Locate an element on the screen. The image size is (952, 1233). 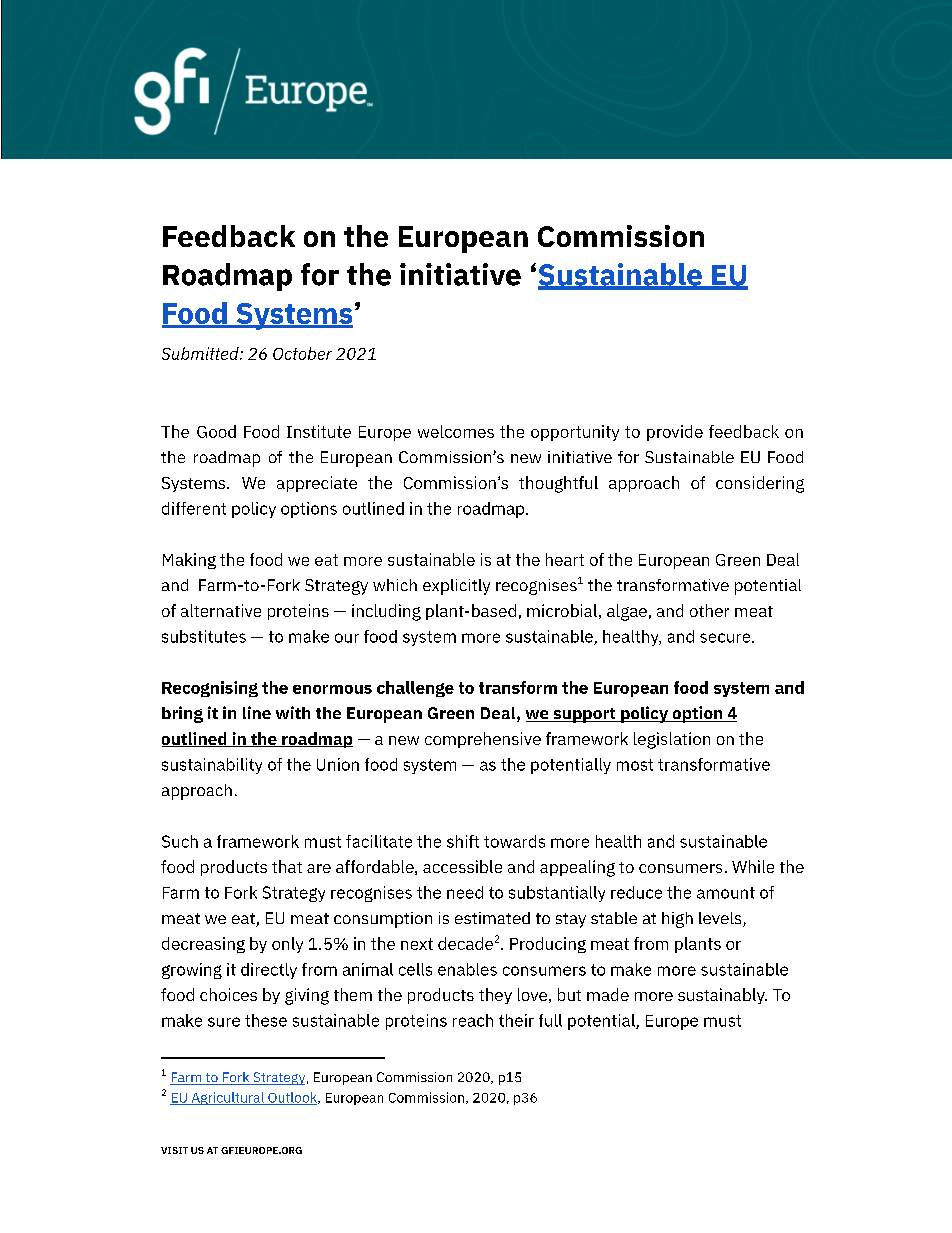
Submitted is located at coordinates (201, 353).
